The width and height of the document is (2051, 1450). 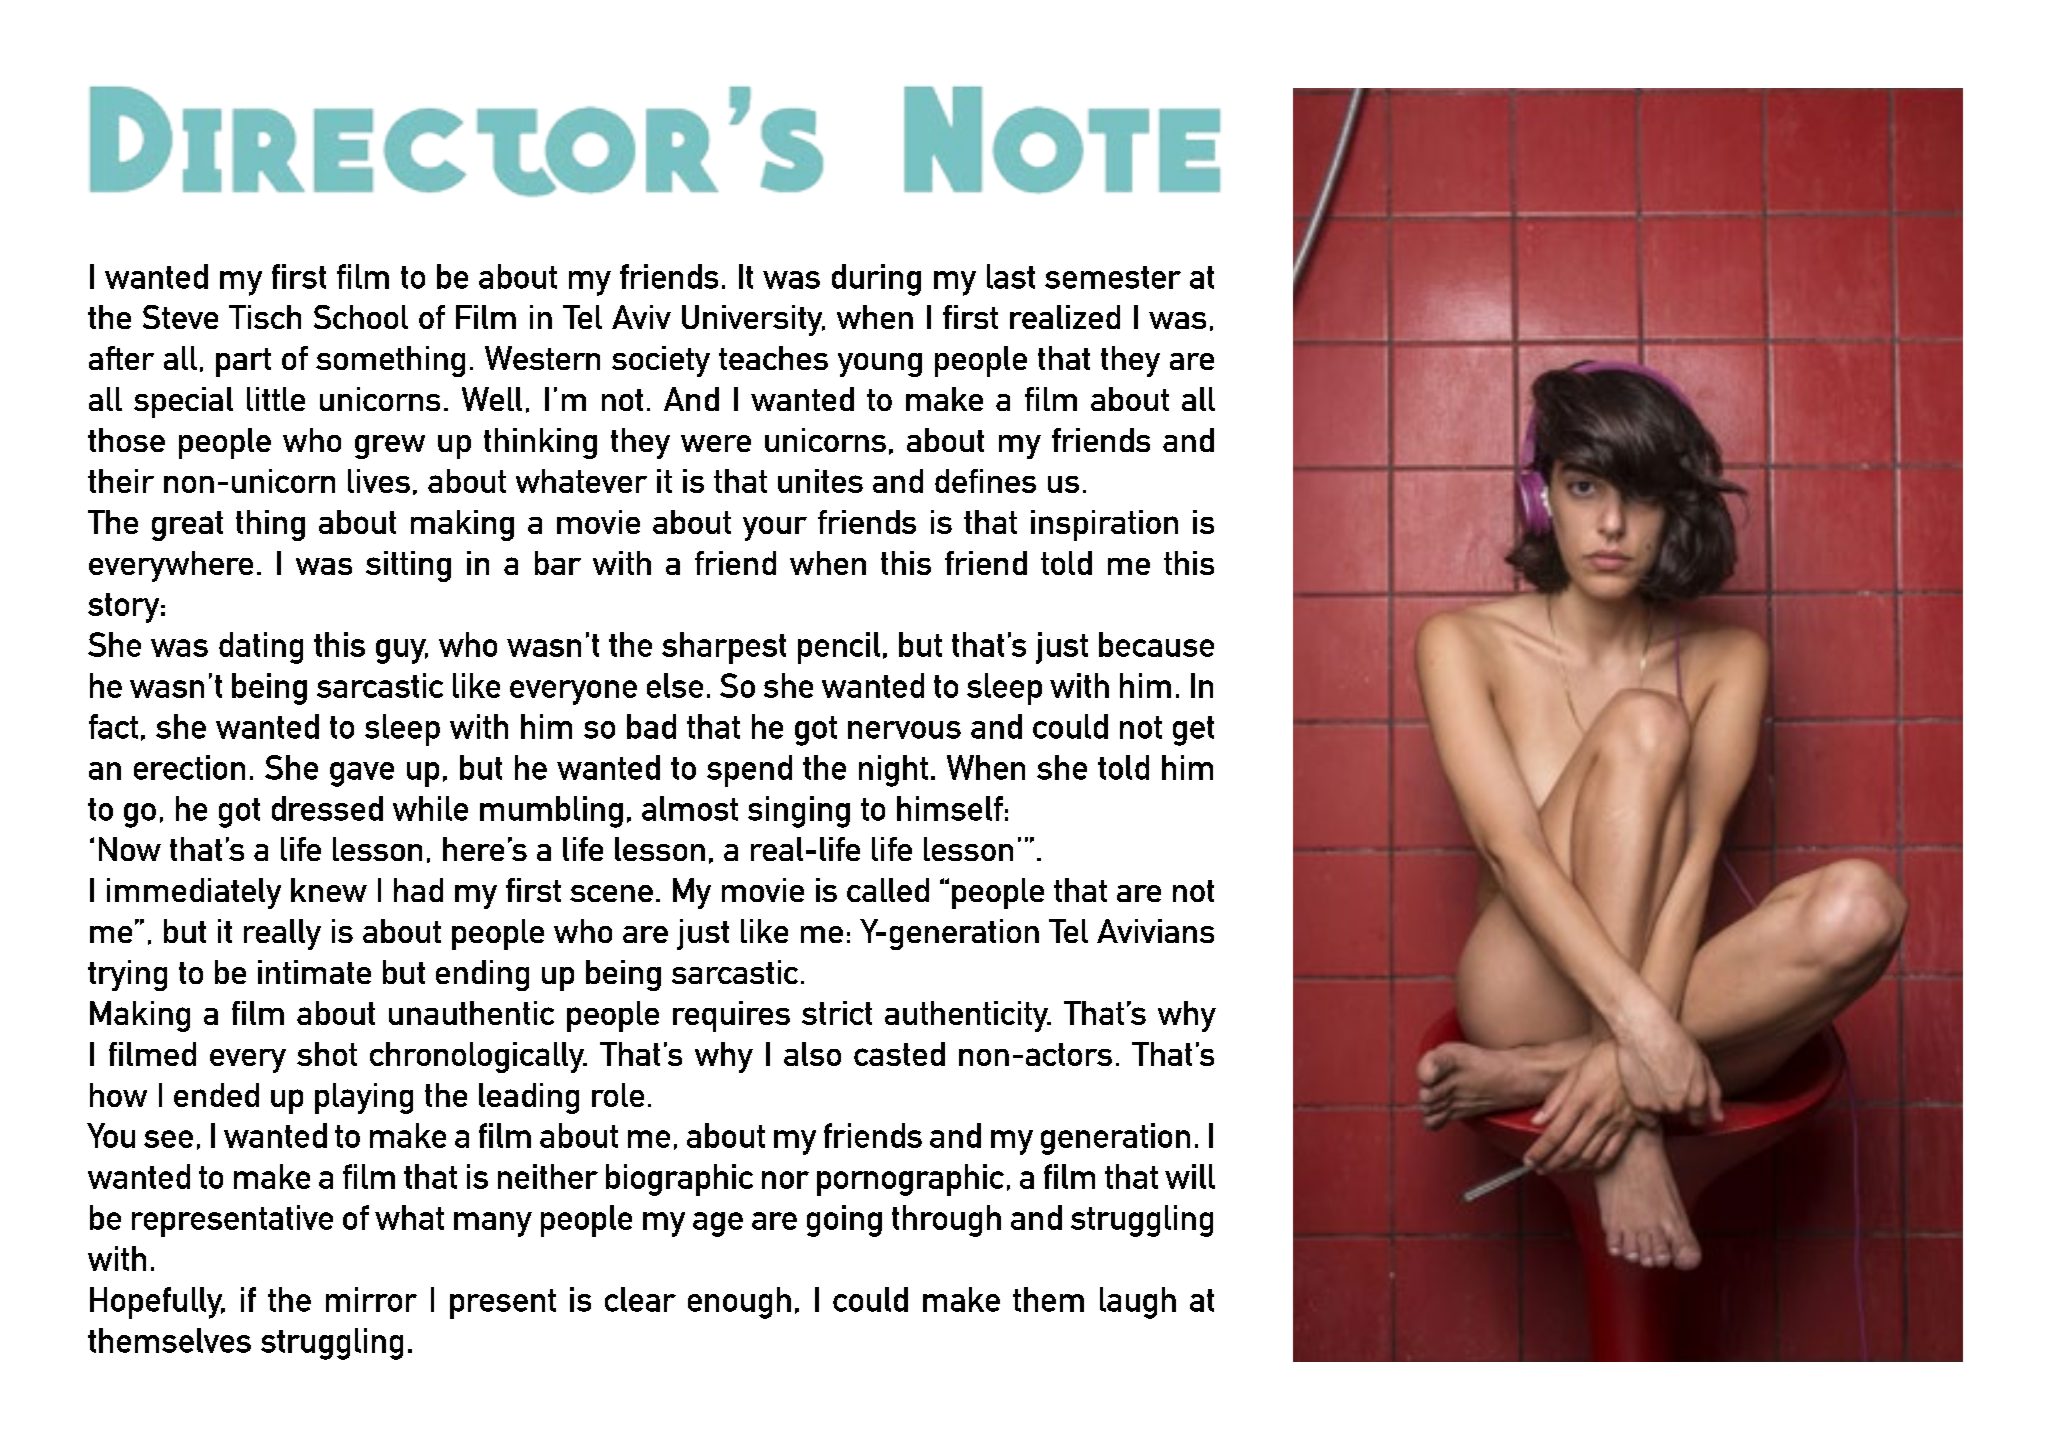 What do you see at coordinates (1113, 277) in the document?
I see `semester` at bounding box center [1113, 277].
